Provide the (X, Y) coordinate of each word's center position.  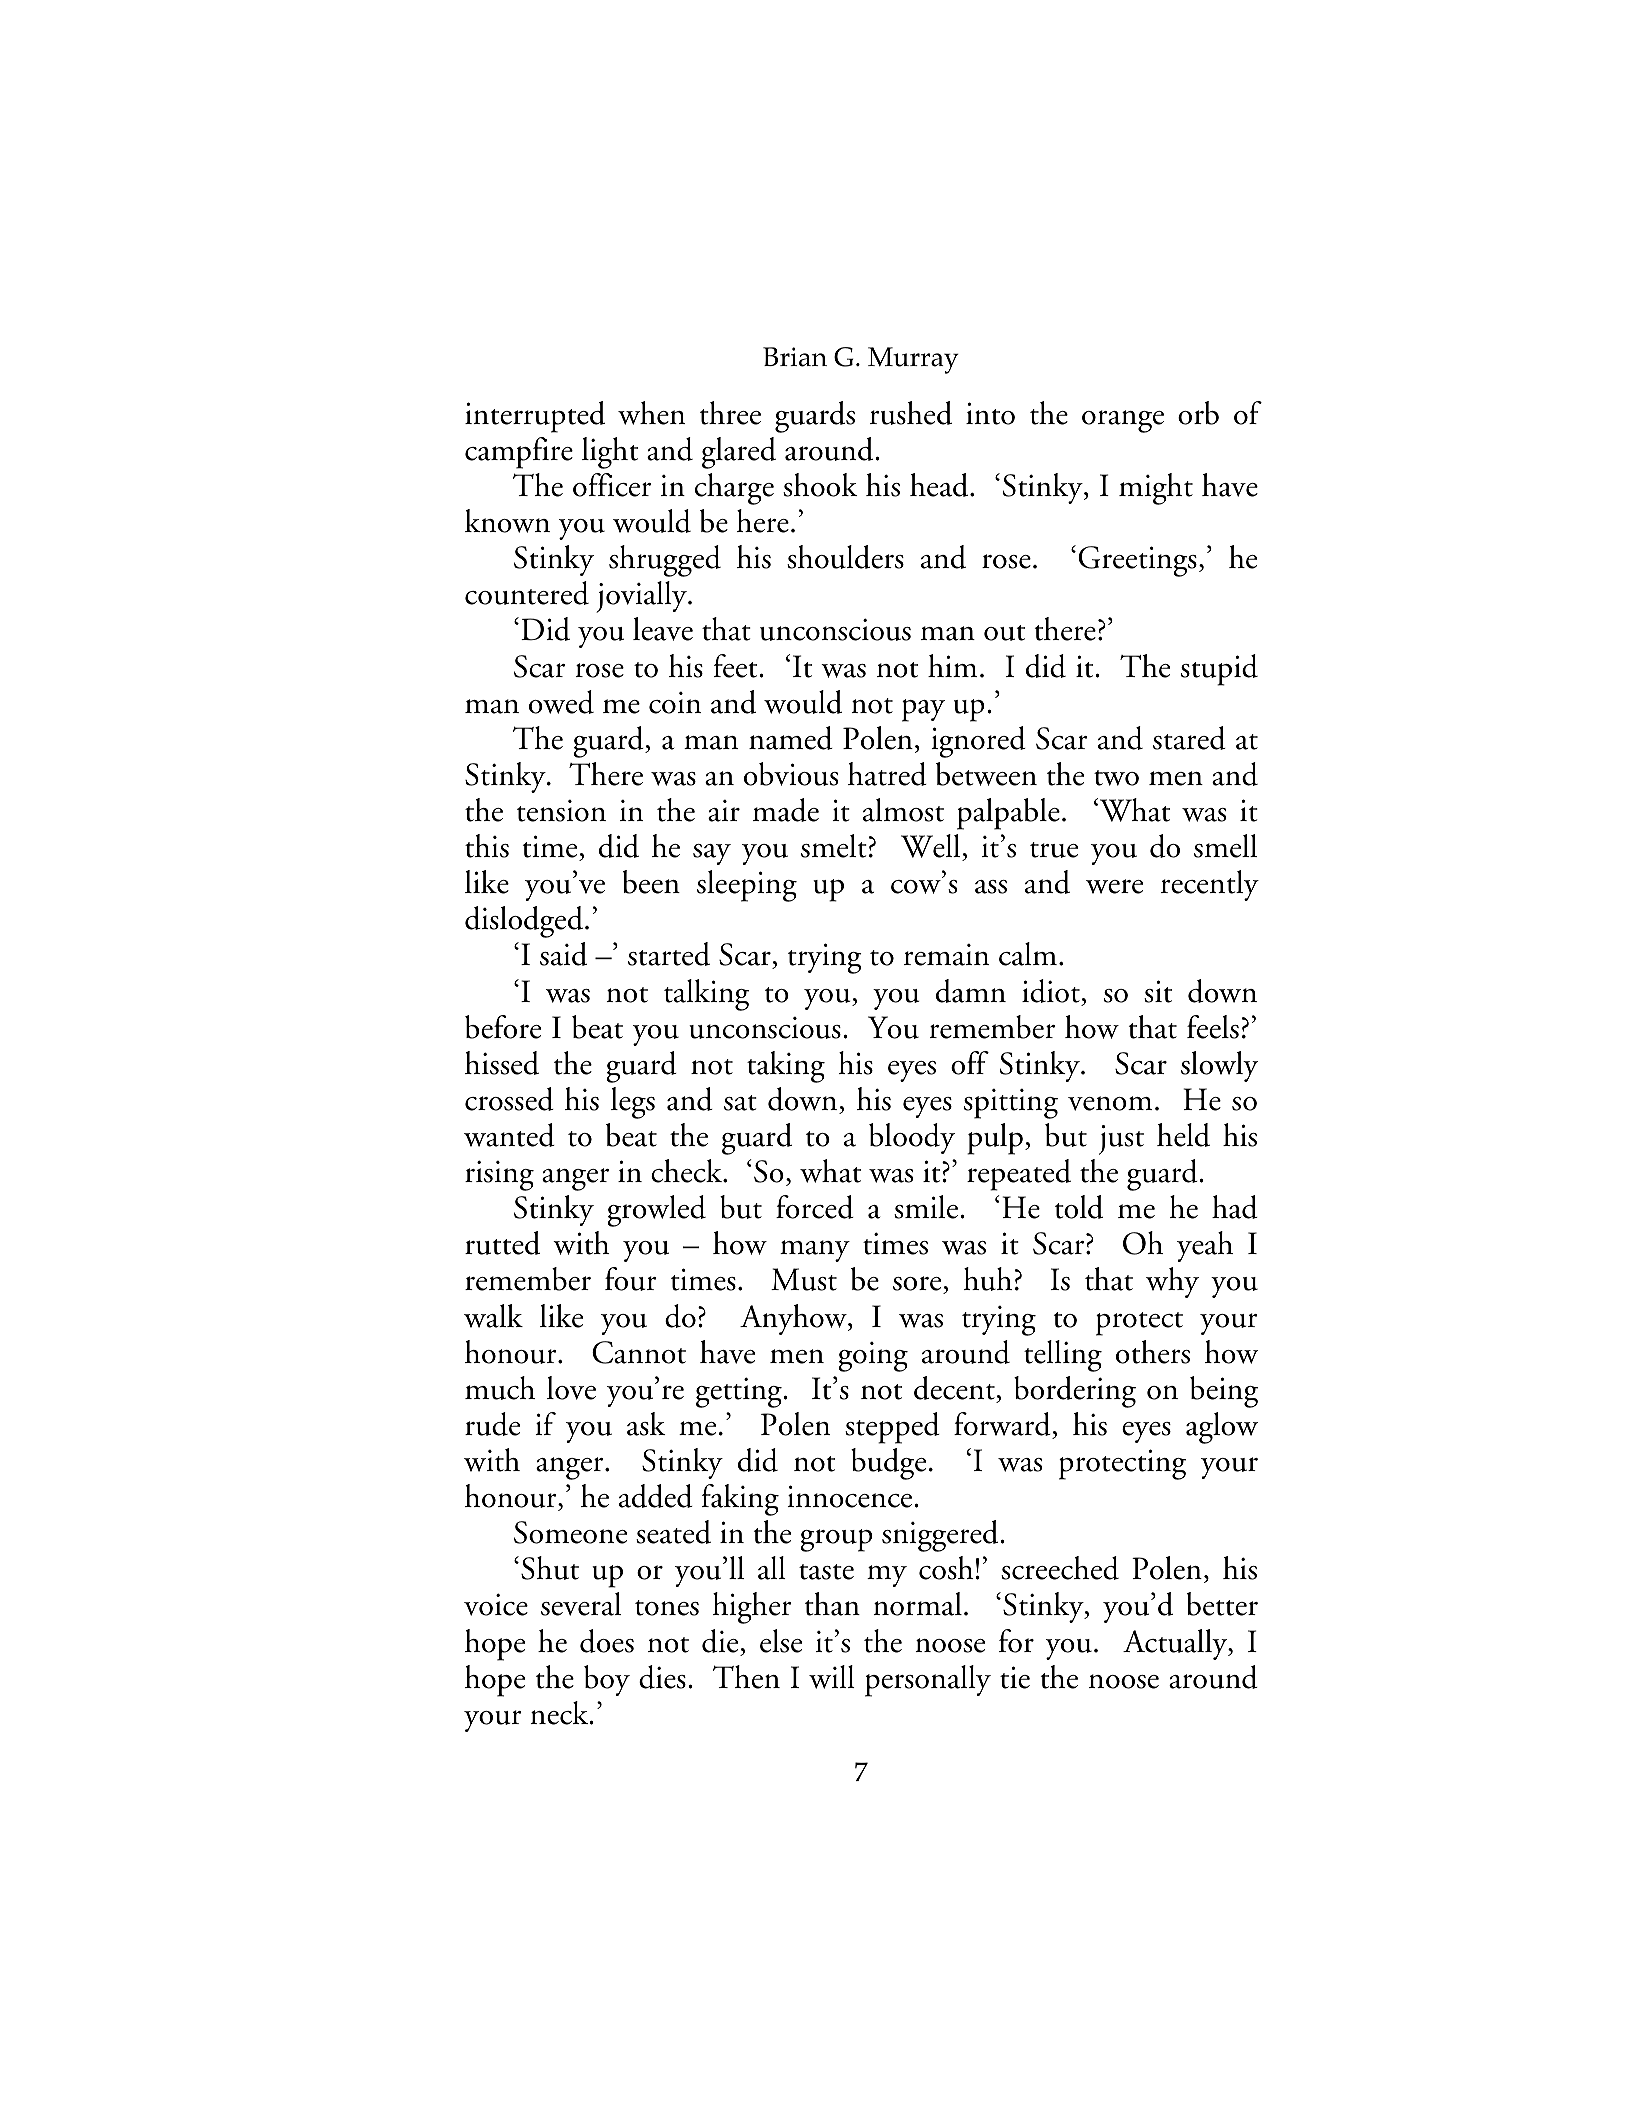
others (1153, 1352)
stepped (892, 1428)
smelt (834, 846)
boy (607, 1680)
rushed (911, 413)
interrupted (535, 417)
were (1114, 886)
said (563, 954)
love (571, 1388)
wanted (509, 1135)
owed (561, 702)
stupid (1219, 670)
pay (923, 710)
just (1121, 1140)
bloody (912, 1138)
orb (1198, 413)
